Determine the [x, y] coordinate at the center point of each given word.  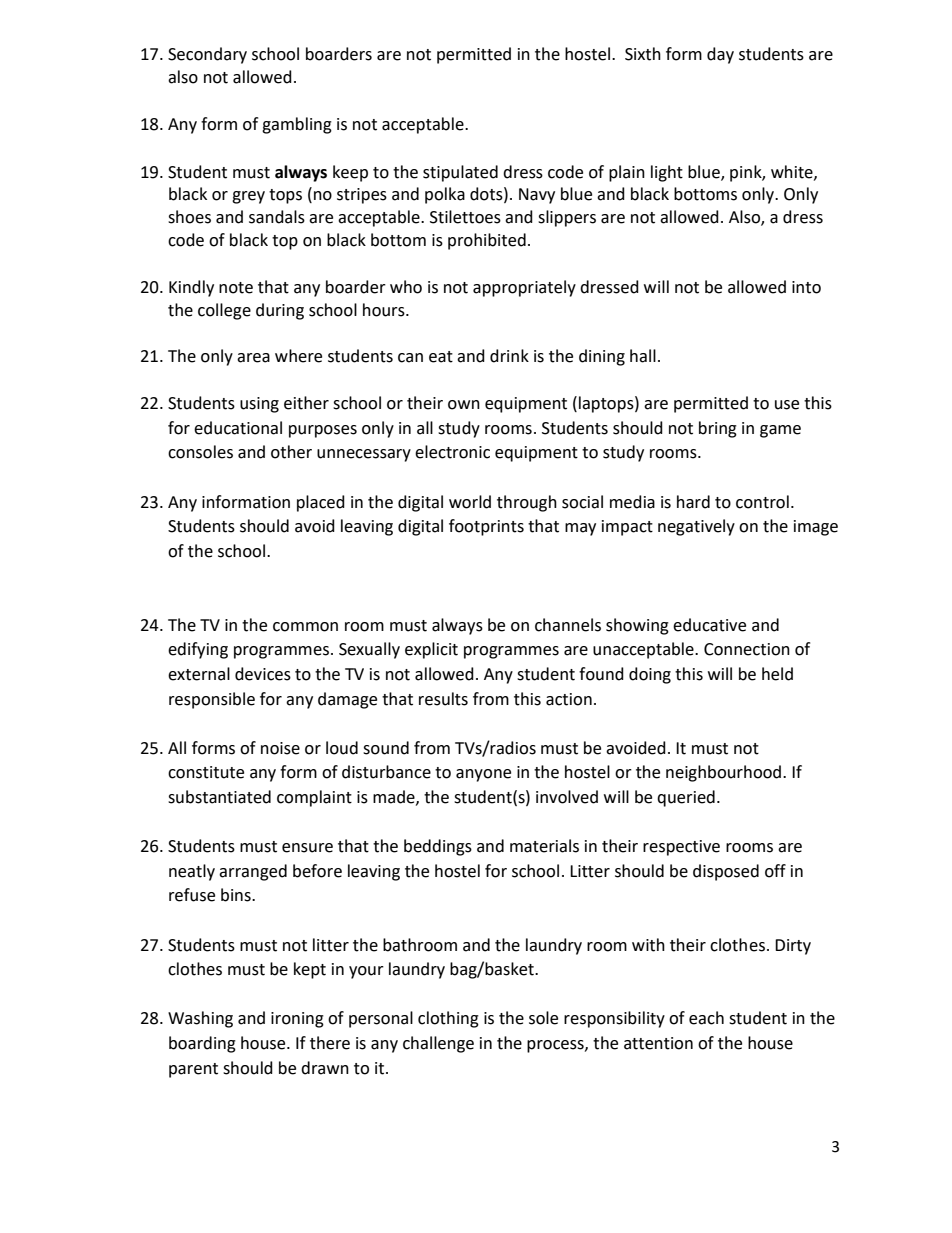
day [720, 55]
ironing [297, 1020]
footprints [486, 527]
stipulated [460, 173]
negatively [696, 527]
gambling [297, 125]
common [305, 627]
